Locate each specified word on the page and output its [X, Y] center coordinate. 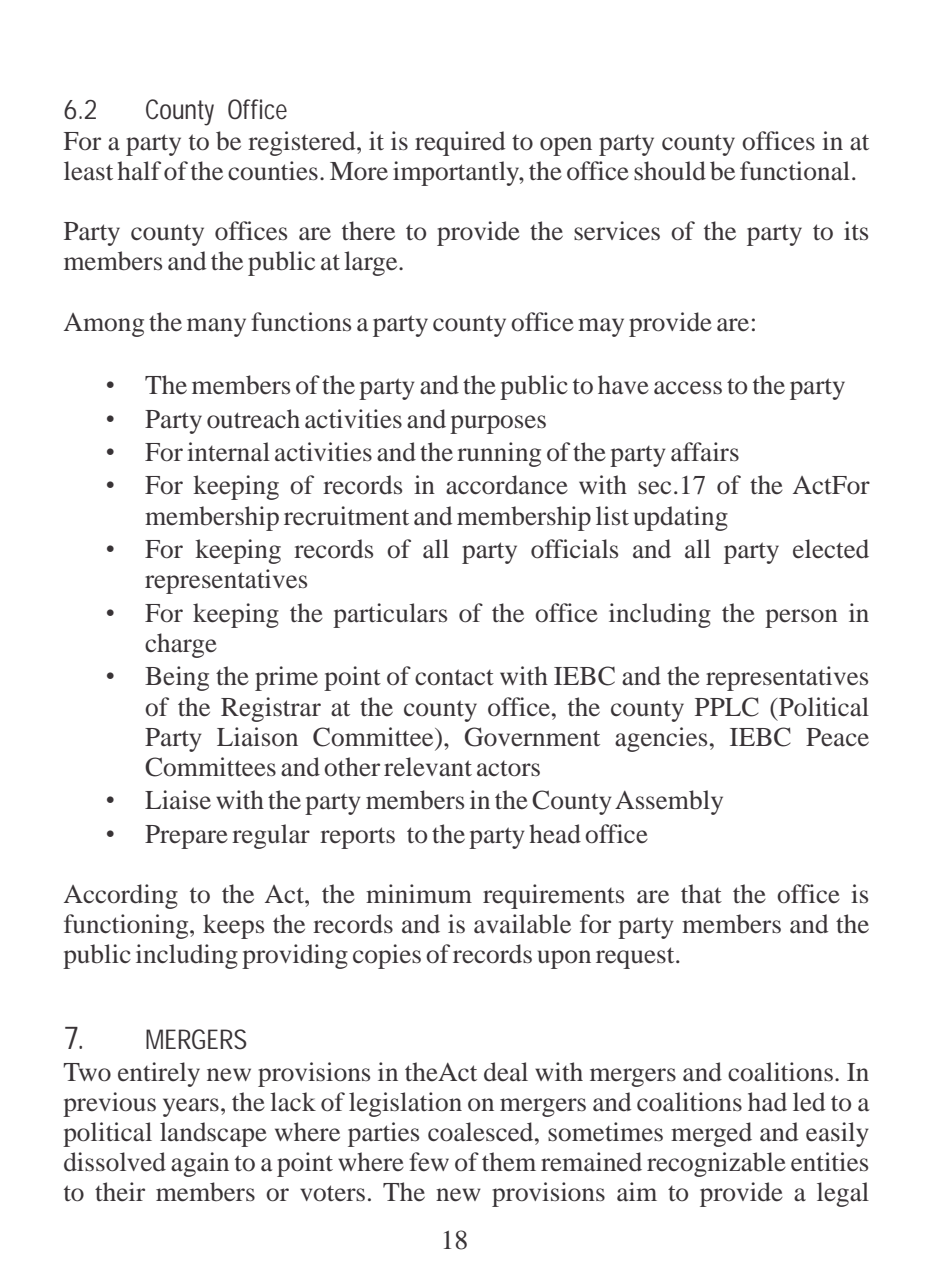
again [200, 1164]
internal [228, 452]
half [139, 171]
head [555, 834]
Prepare [186, 837]
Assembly [669, 802]
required [460, 143]
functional [795, 171]
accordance [507, 485]
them [509, 1162]
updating [681, 518]
